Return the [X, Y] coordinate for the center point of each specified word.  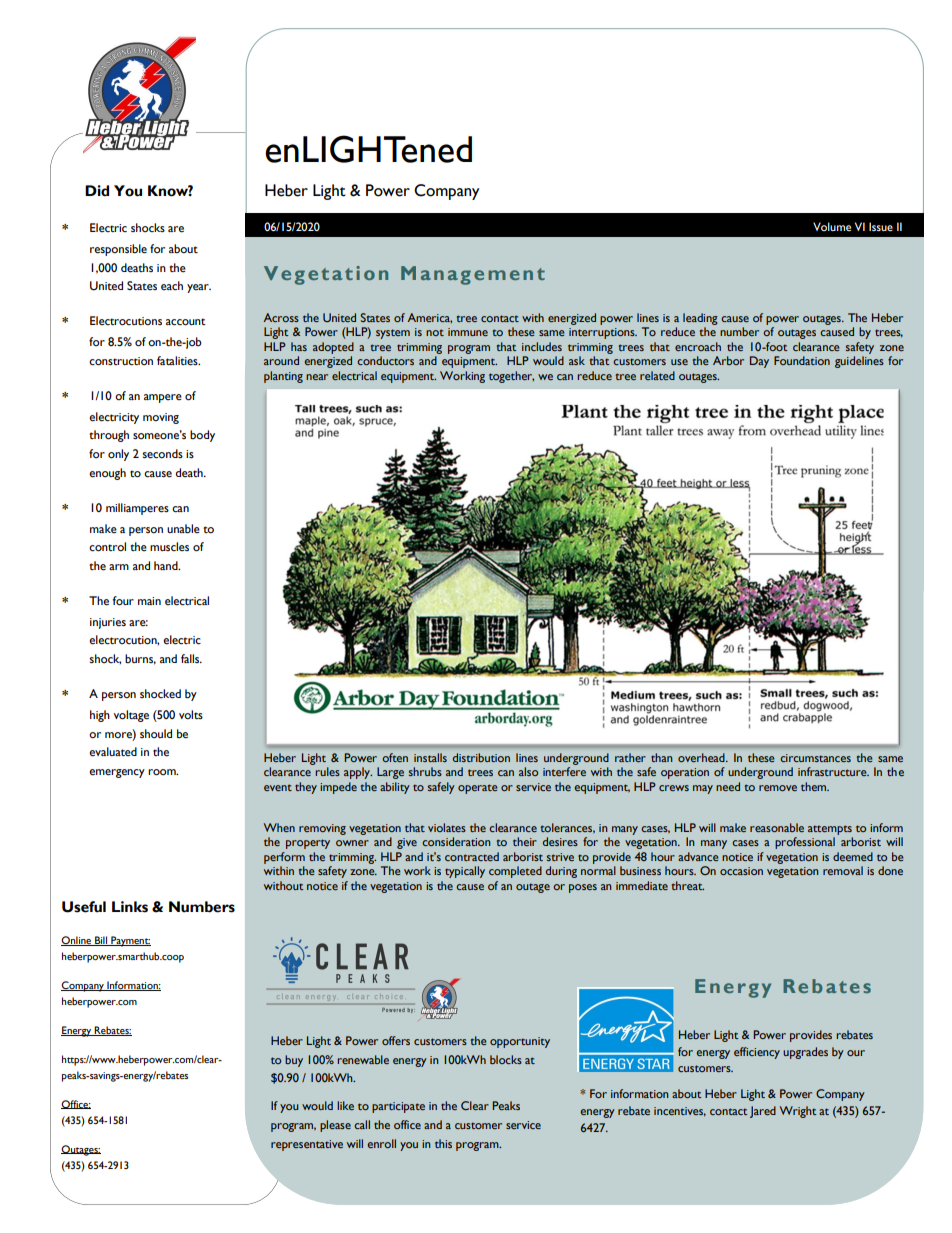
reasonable [777, 827]
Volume [832, 226]
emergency [117, 773]
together [511, 377]
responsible [118, 250]
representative [307, 1145]
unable [183, 529]
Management [473, 275]
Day [759, 362]
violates [447, 827]
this [443, 1143]
